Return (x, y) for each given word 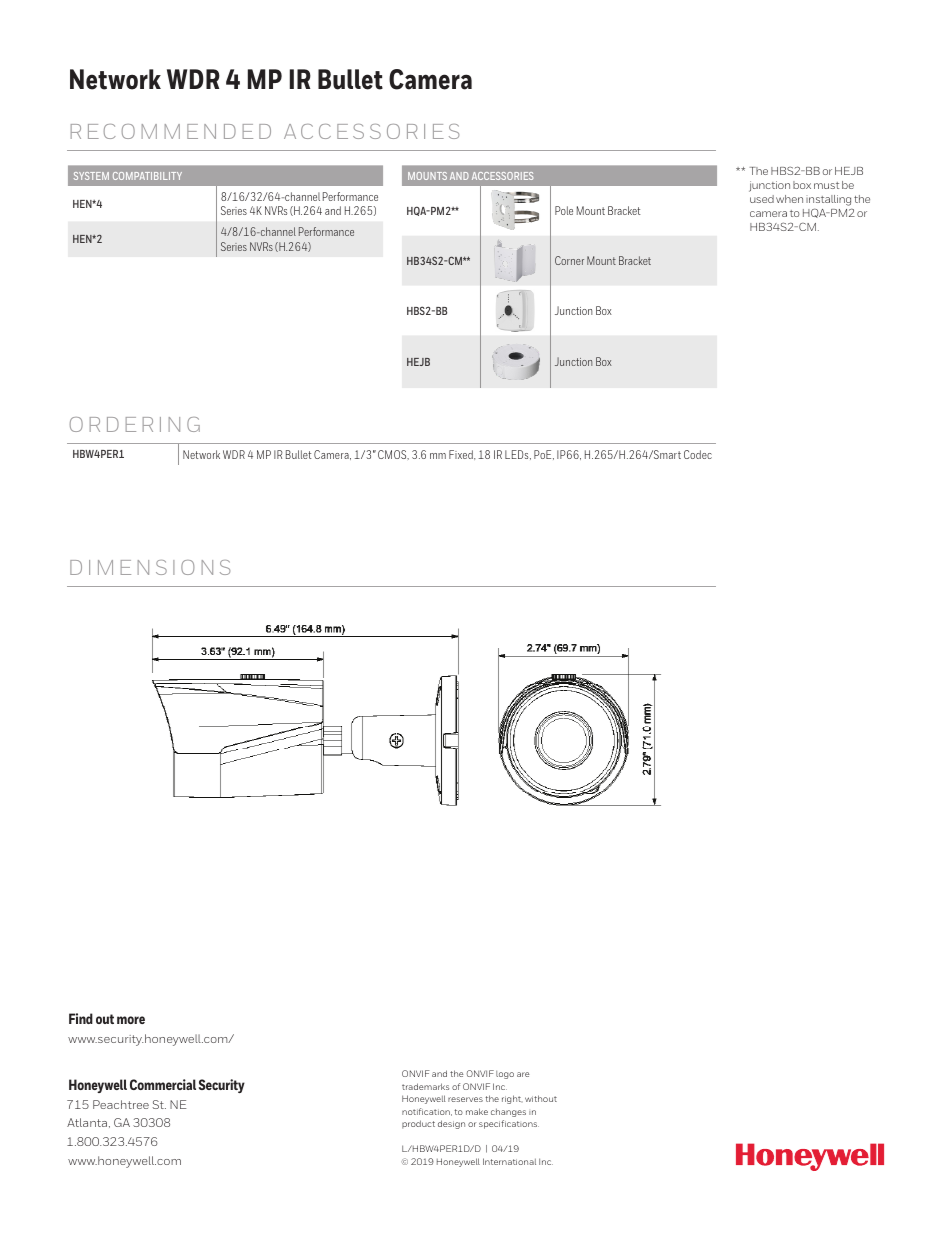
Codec (698, 454)
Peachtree (121, 1104)
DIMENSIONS (150, 567)
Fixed (462, 455)
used (762, 199)
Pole (564, 210)
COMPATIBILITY (147, 176)
